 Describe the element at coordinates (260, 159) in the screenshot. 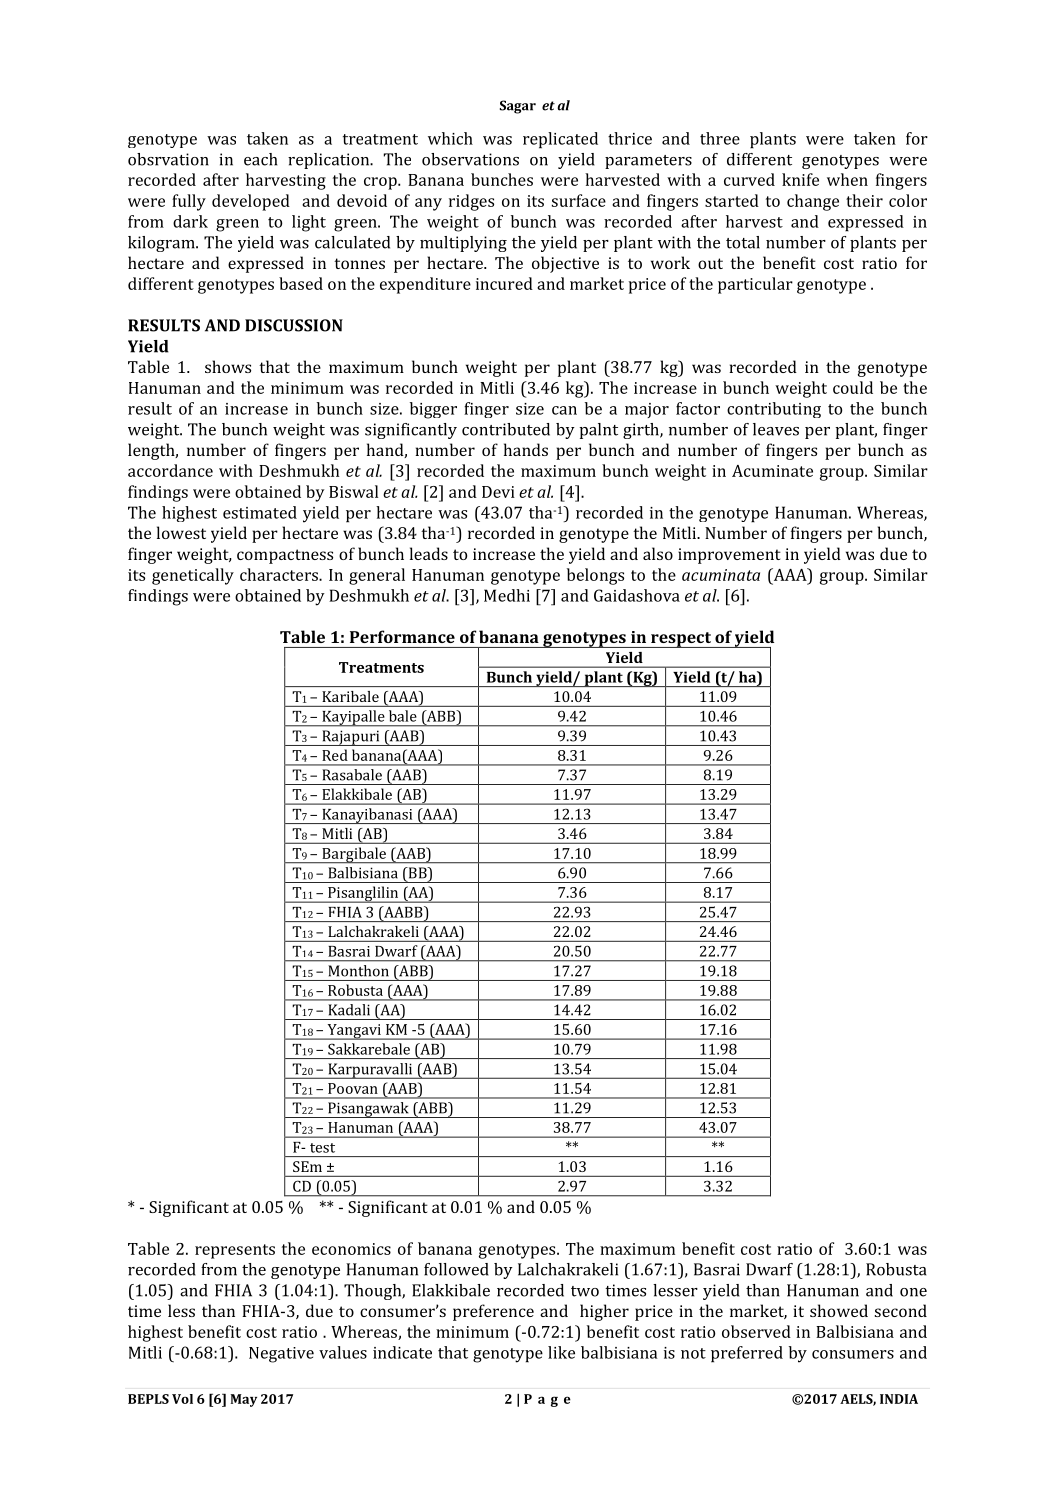

I see `each` at that location.
